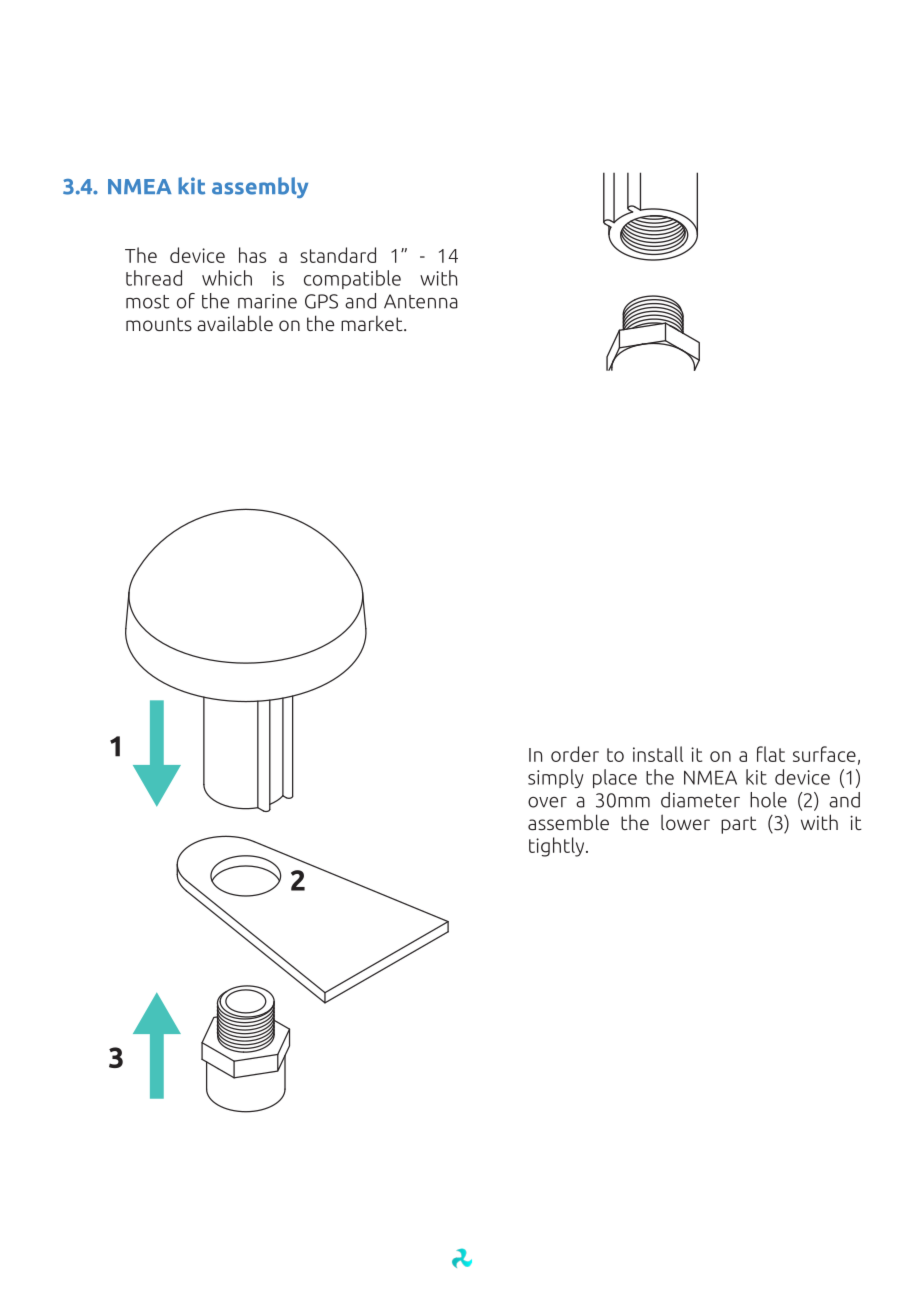 This screenshot has height=1311, width=924. I want to click on over, so click(547, 802).
